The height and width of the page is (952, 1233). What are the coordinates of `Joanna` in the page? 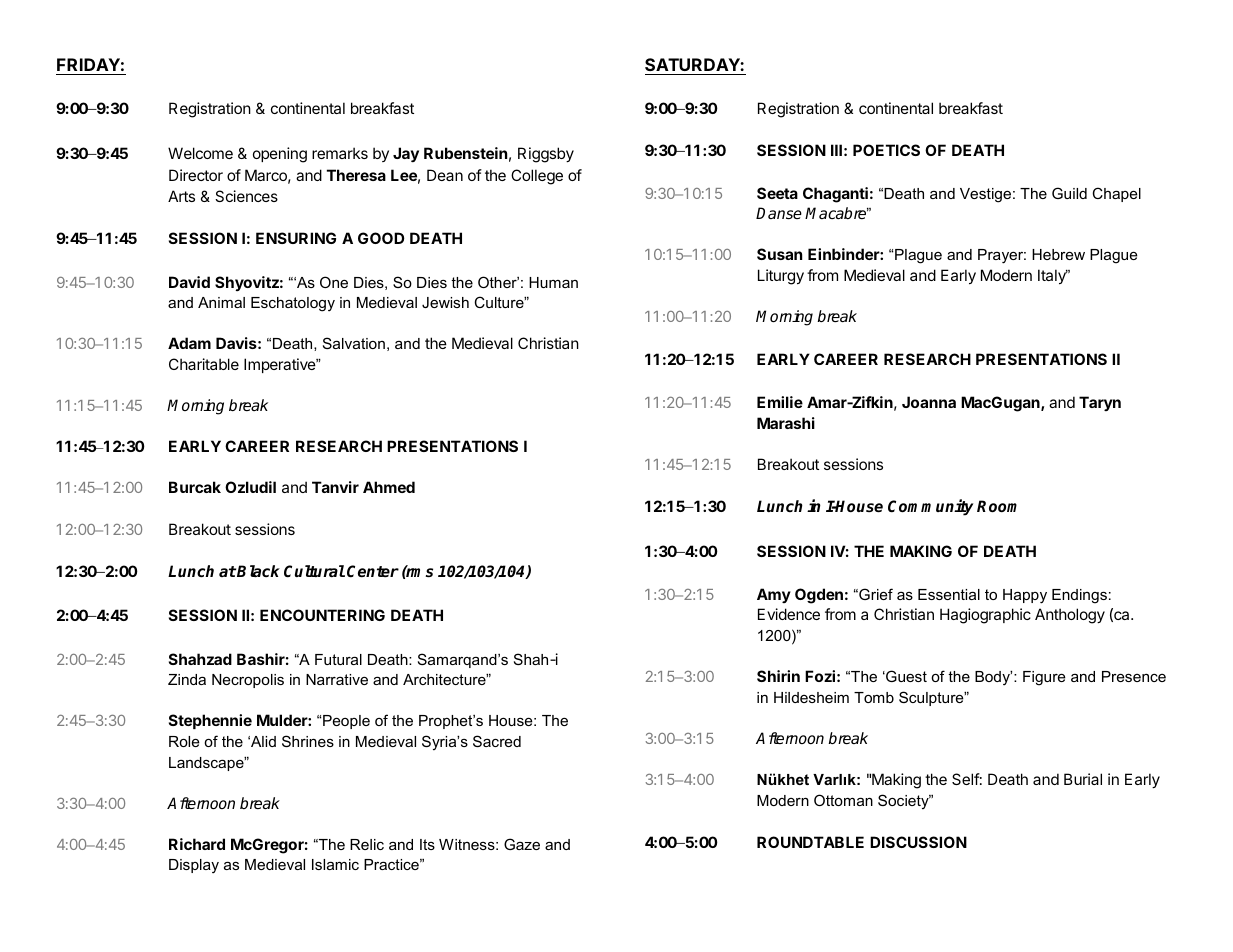 It's located at (929, 402).
